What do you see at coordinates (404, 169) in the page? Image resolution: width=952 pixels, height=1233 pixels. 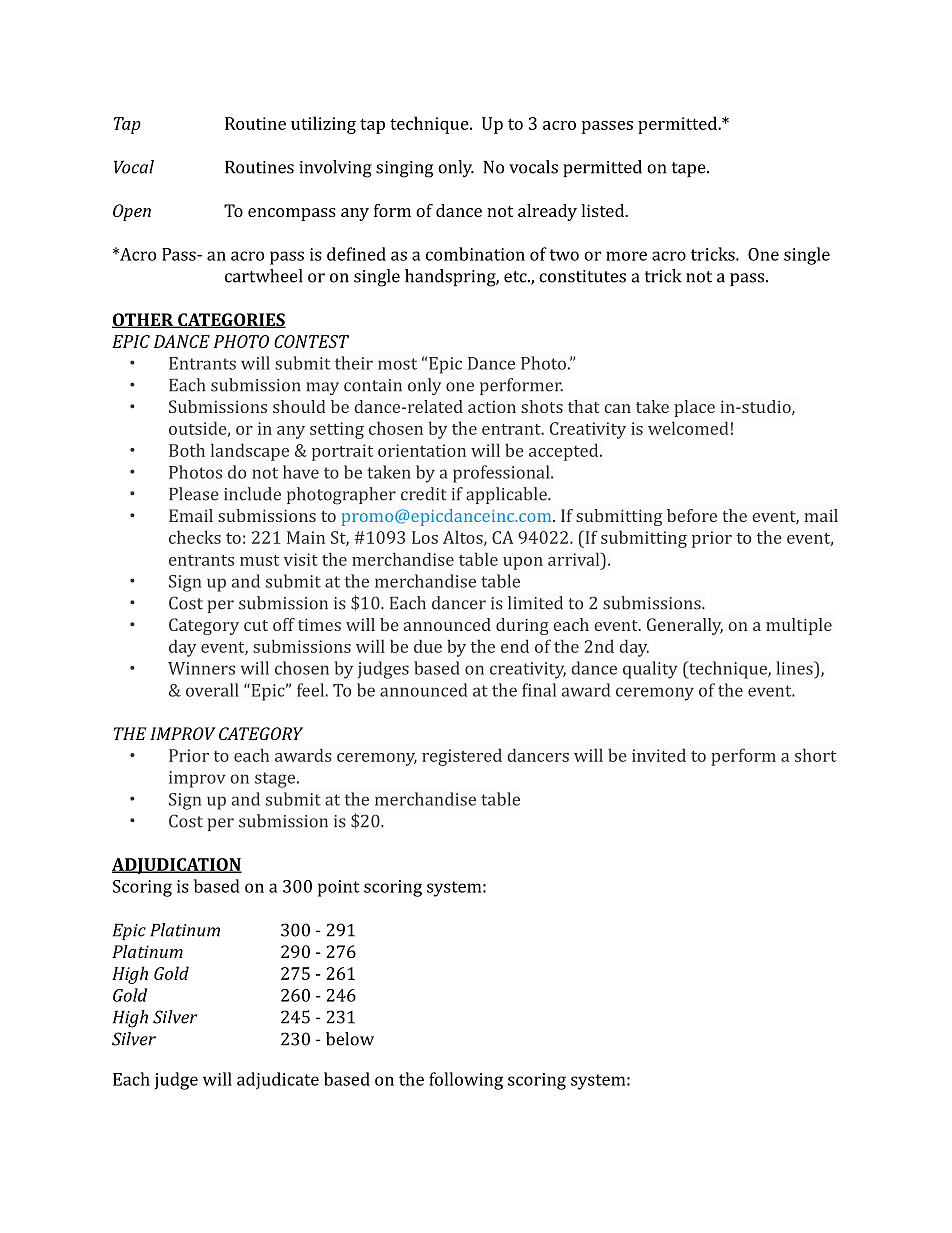 I see `singing` at bounding box center [404, 169].
